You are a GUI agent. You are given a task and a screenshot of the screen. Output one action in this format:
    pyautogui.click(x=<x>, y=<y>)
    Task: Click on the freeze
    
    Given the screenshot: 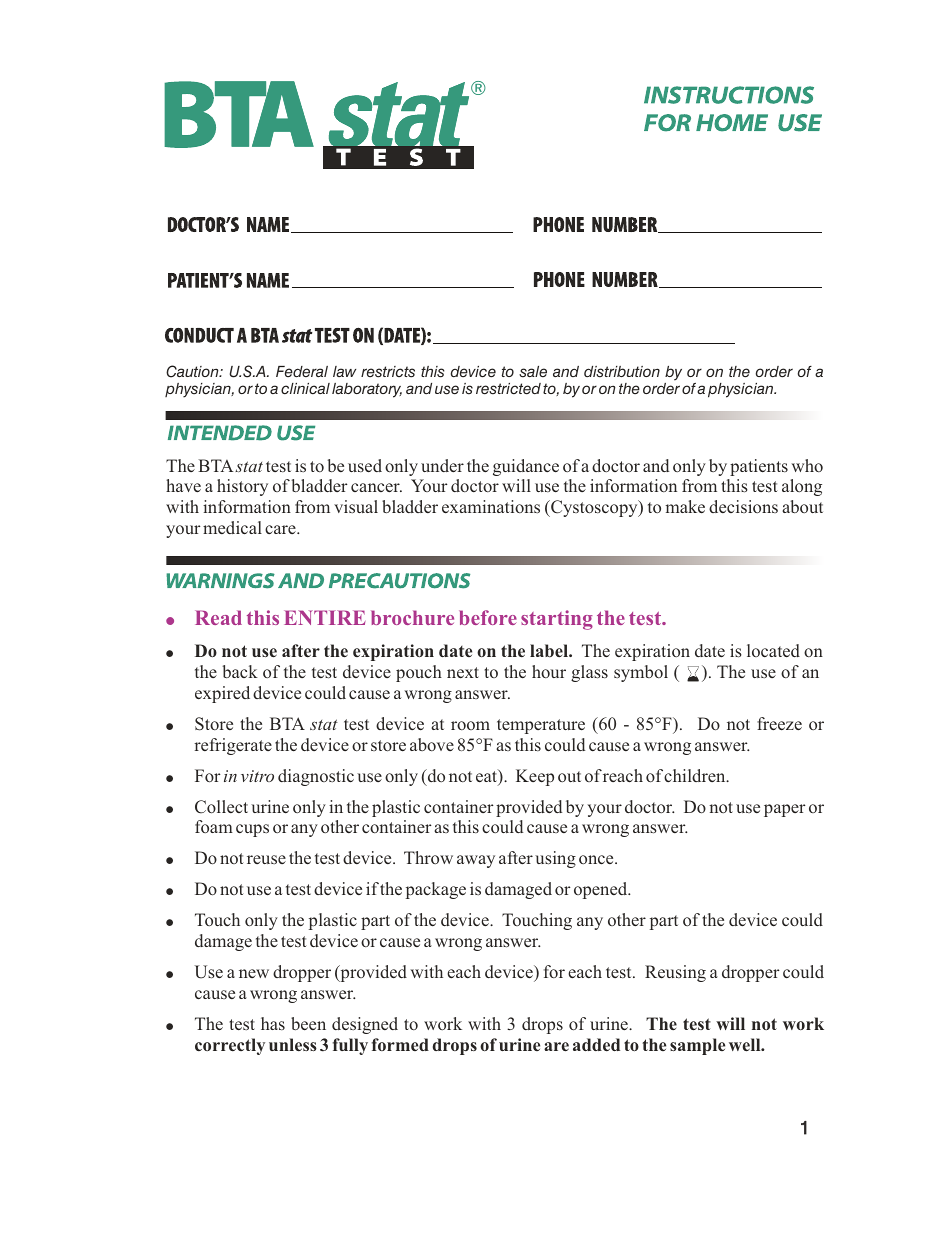 What is the action you would take?
    pyautogui.click(x=779, y=723)
